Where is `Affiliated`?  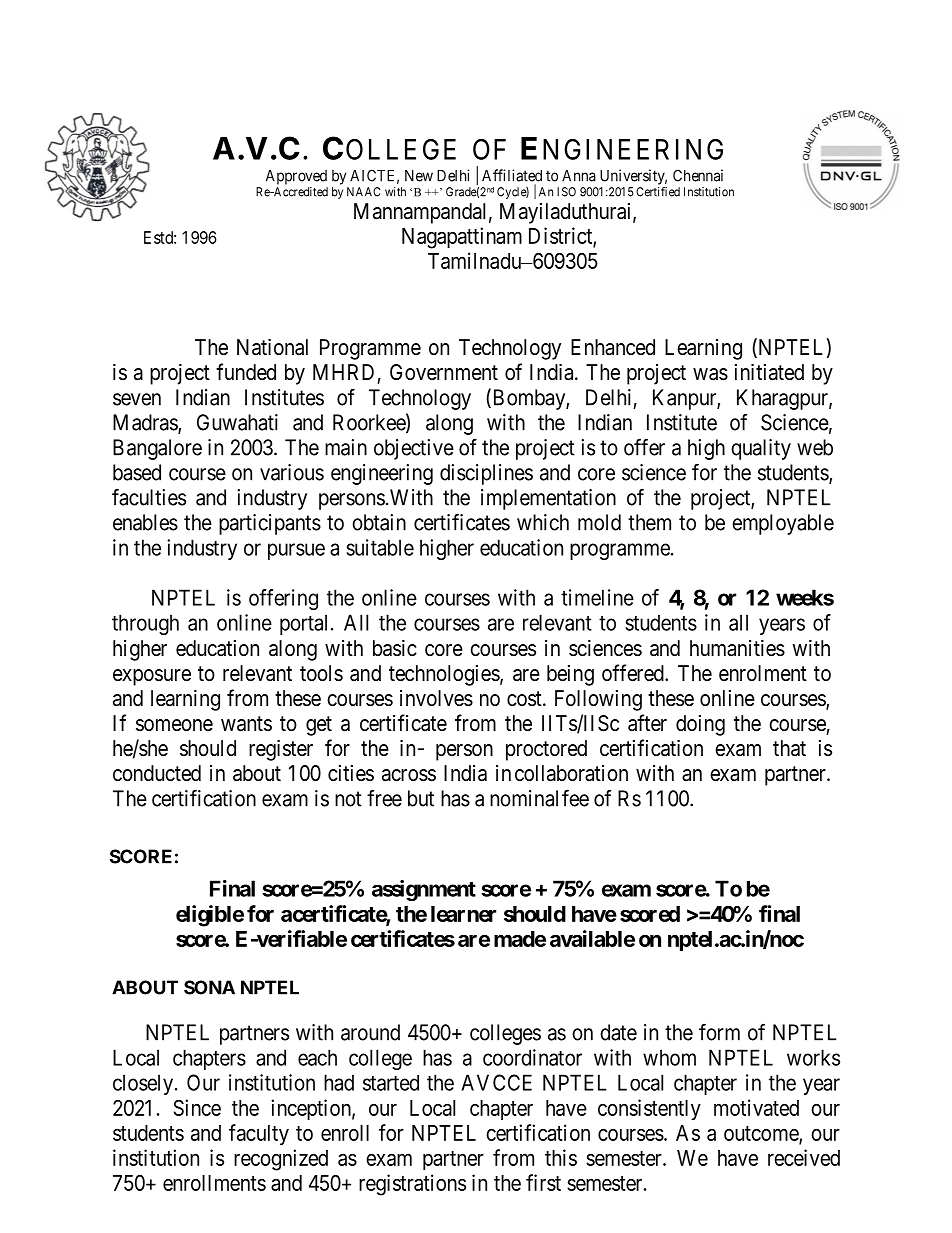 Affiliated is located at coordinates (512, 175).
